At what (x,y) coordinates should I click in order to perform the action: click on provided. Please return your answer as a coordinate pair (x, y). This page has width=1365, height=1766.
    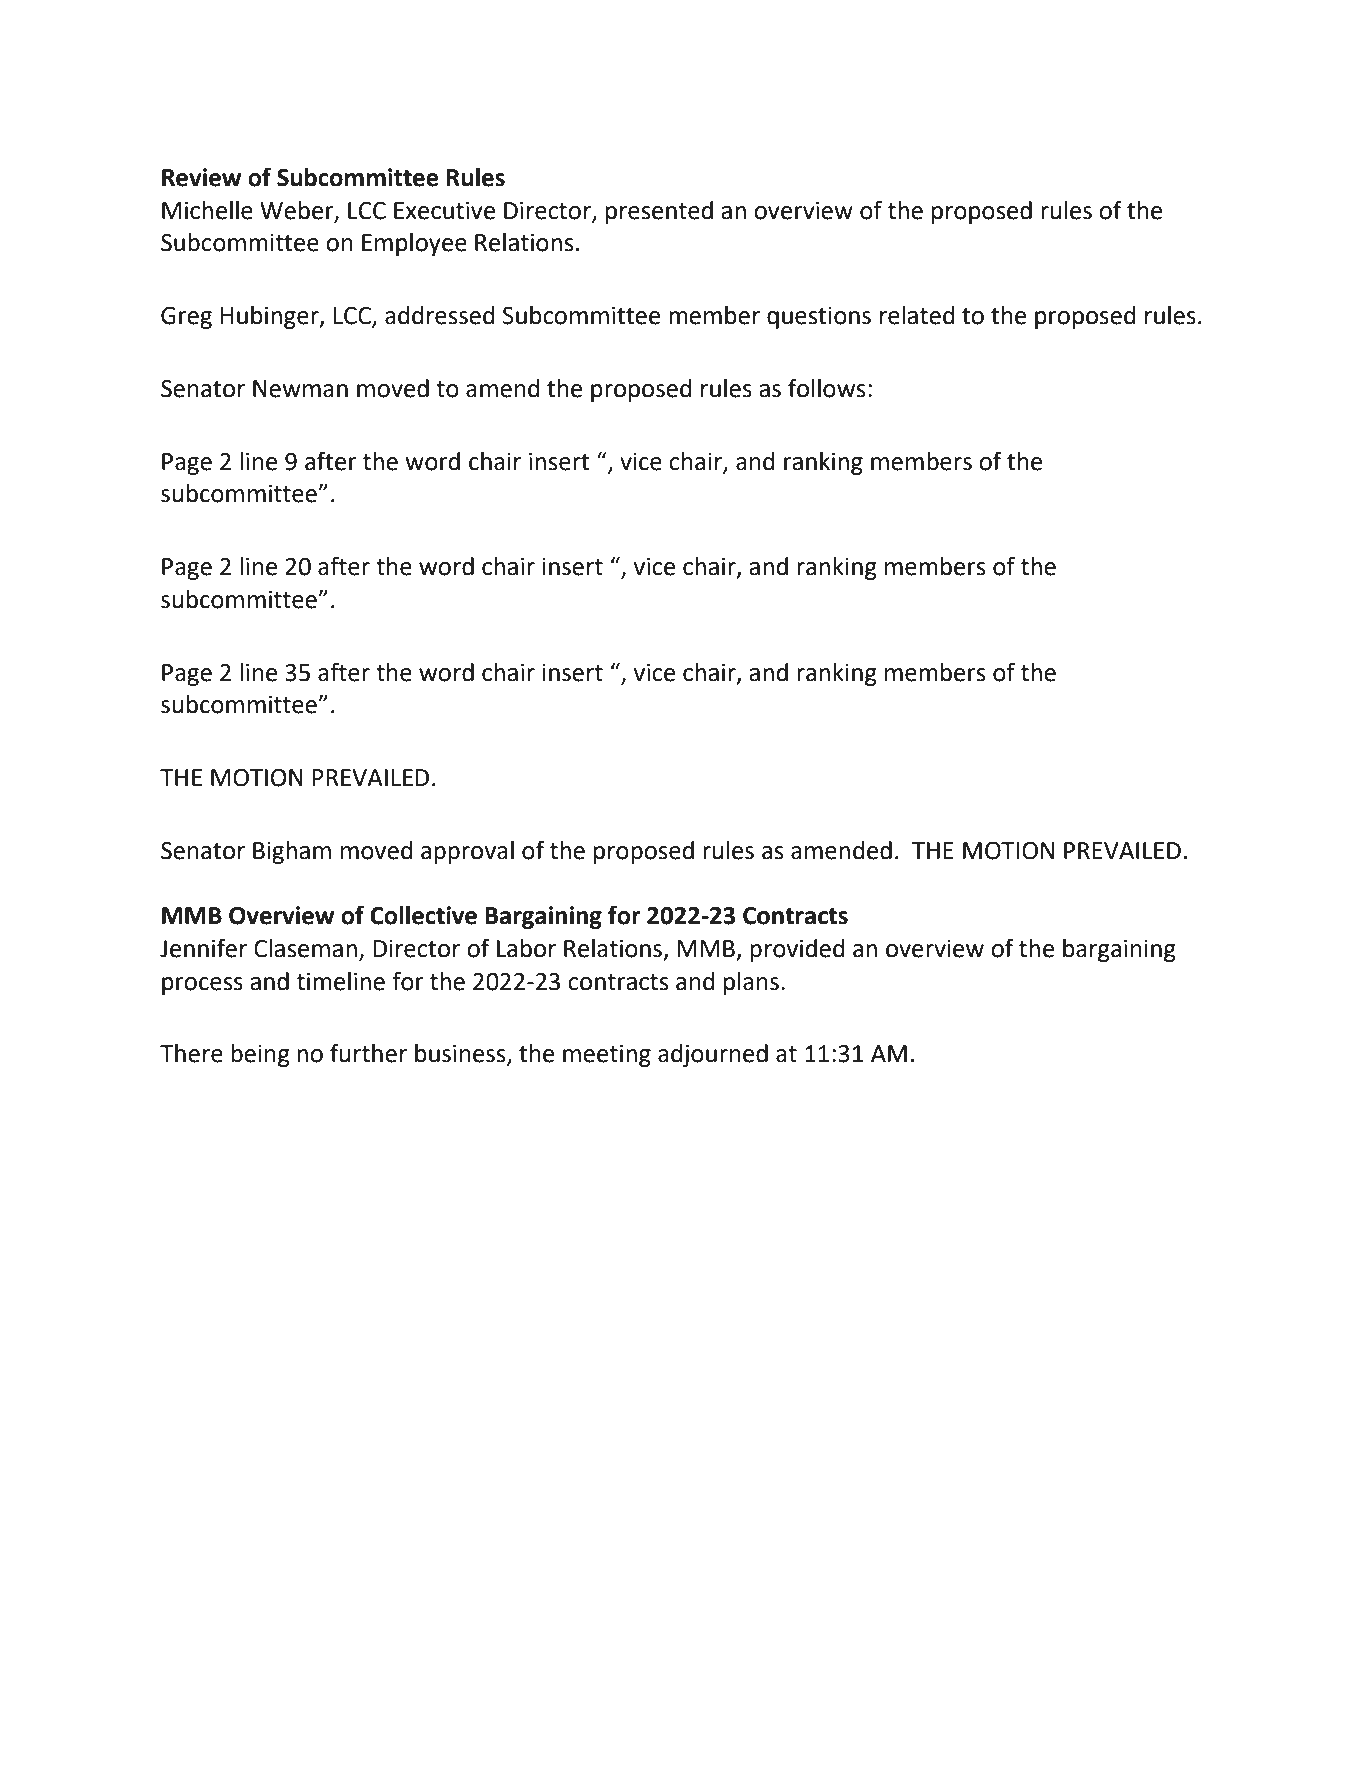
    Looking at the image, I should click on (797, 950).
